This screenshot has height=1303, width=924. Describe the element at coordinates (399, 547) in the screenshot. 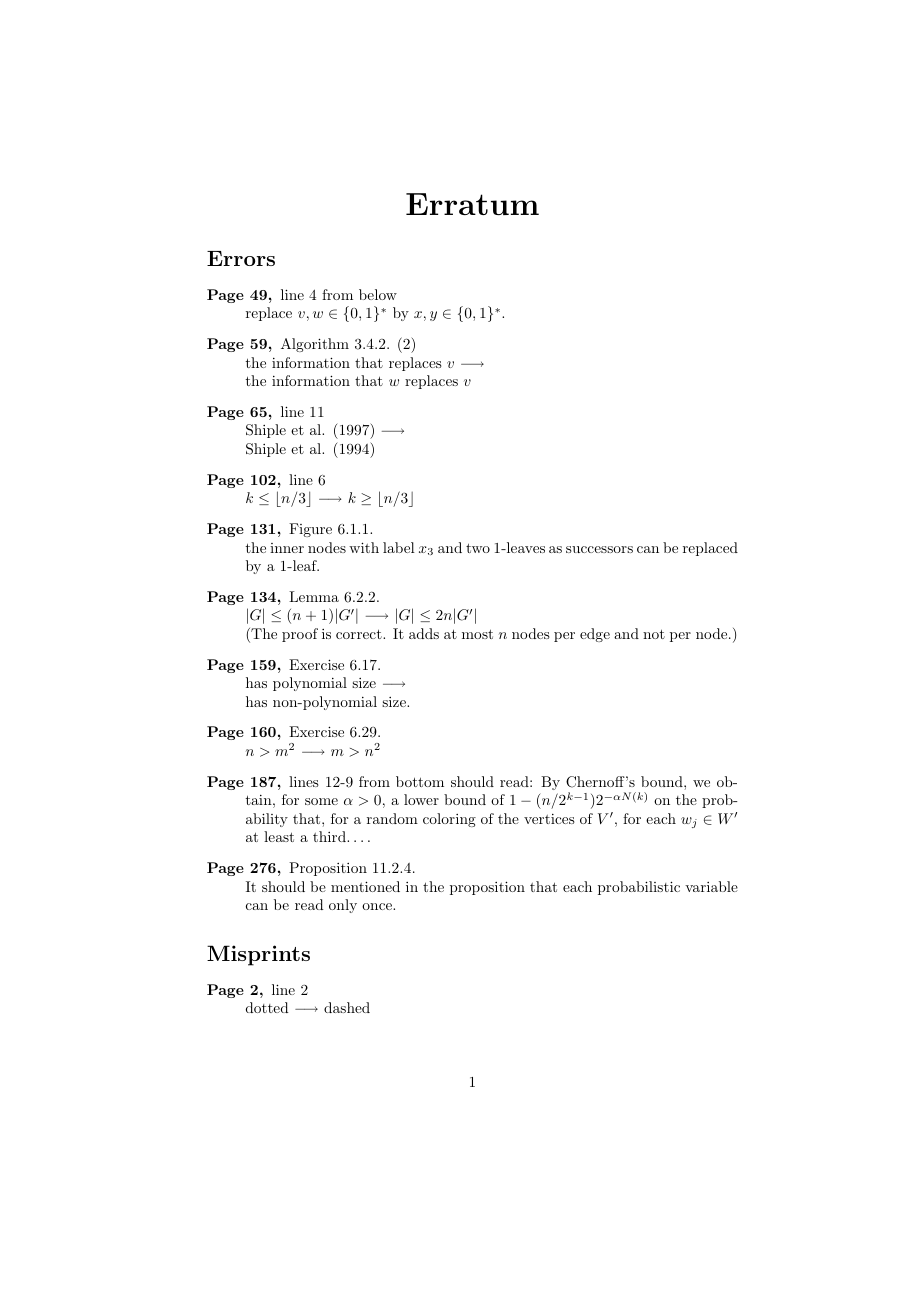

I see `label` at that location.
